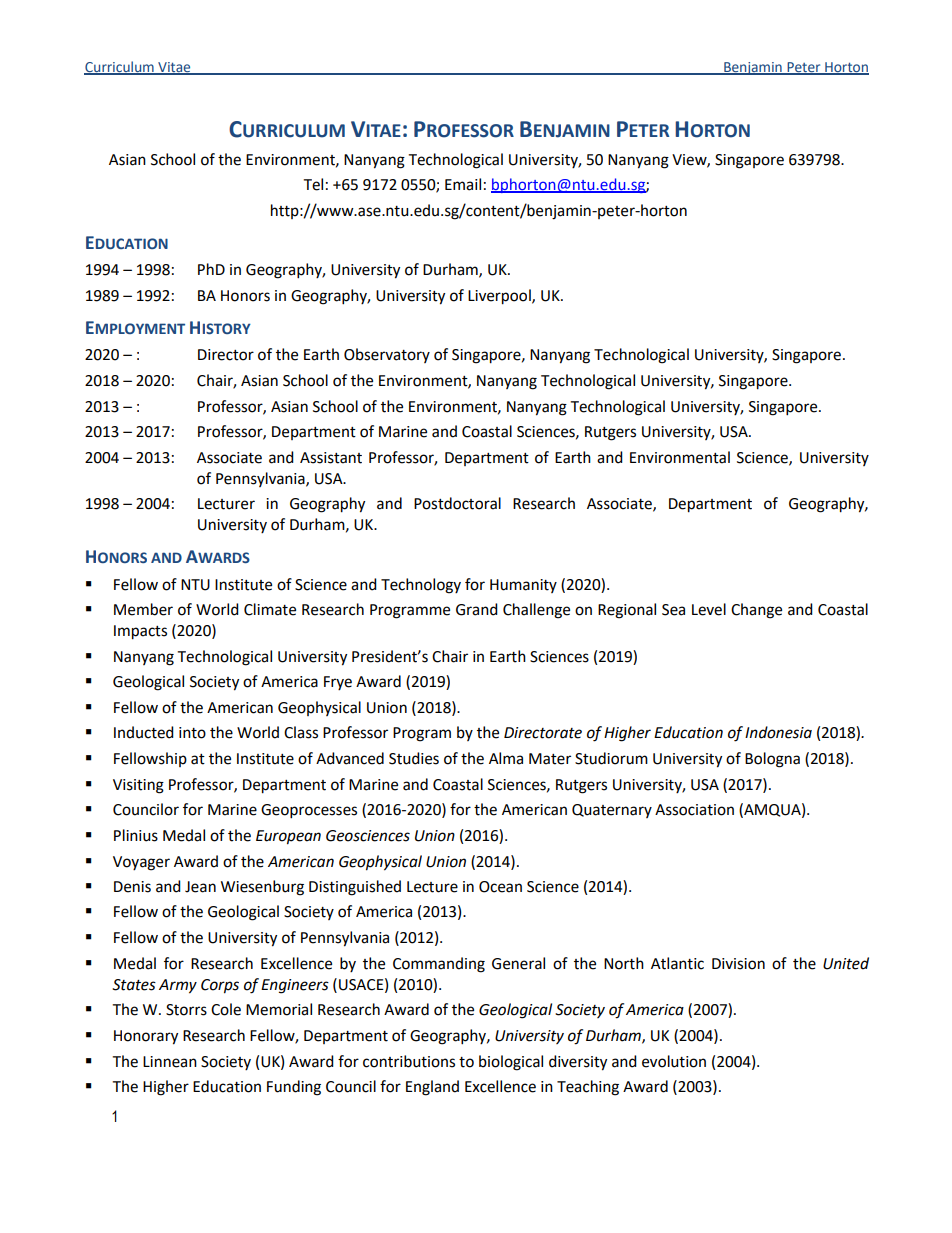  What do you see at coordinates (756, 611) in the page?
I see `Change` at bounding box center [756, 611].
